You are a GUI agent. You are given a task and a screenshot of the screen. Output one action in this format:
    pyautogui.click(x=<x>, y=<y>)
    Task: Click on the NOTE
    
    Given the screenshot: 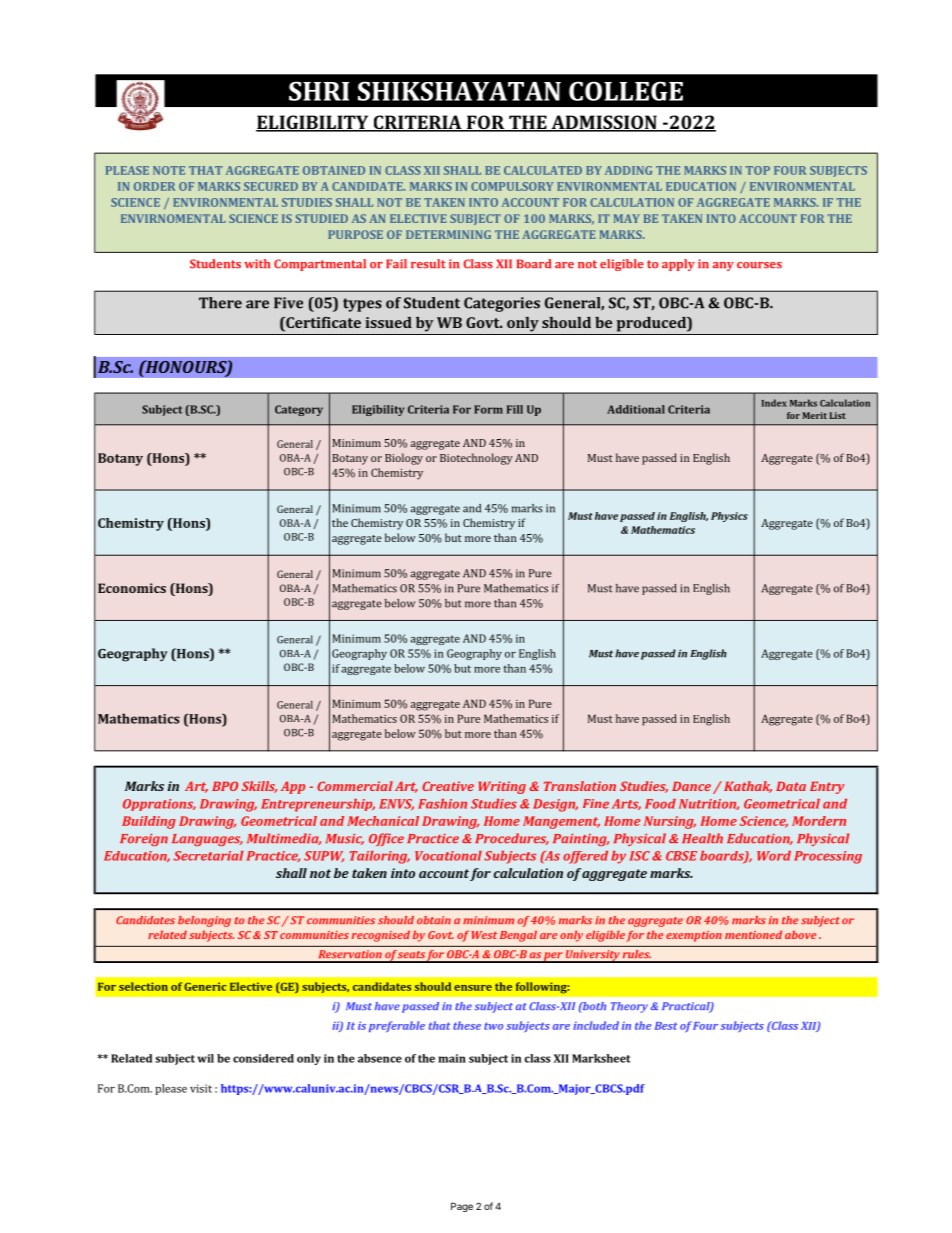 What is the action you would take?
    pyautogui.click(x=169, y=170)
